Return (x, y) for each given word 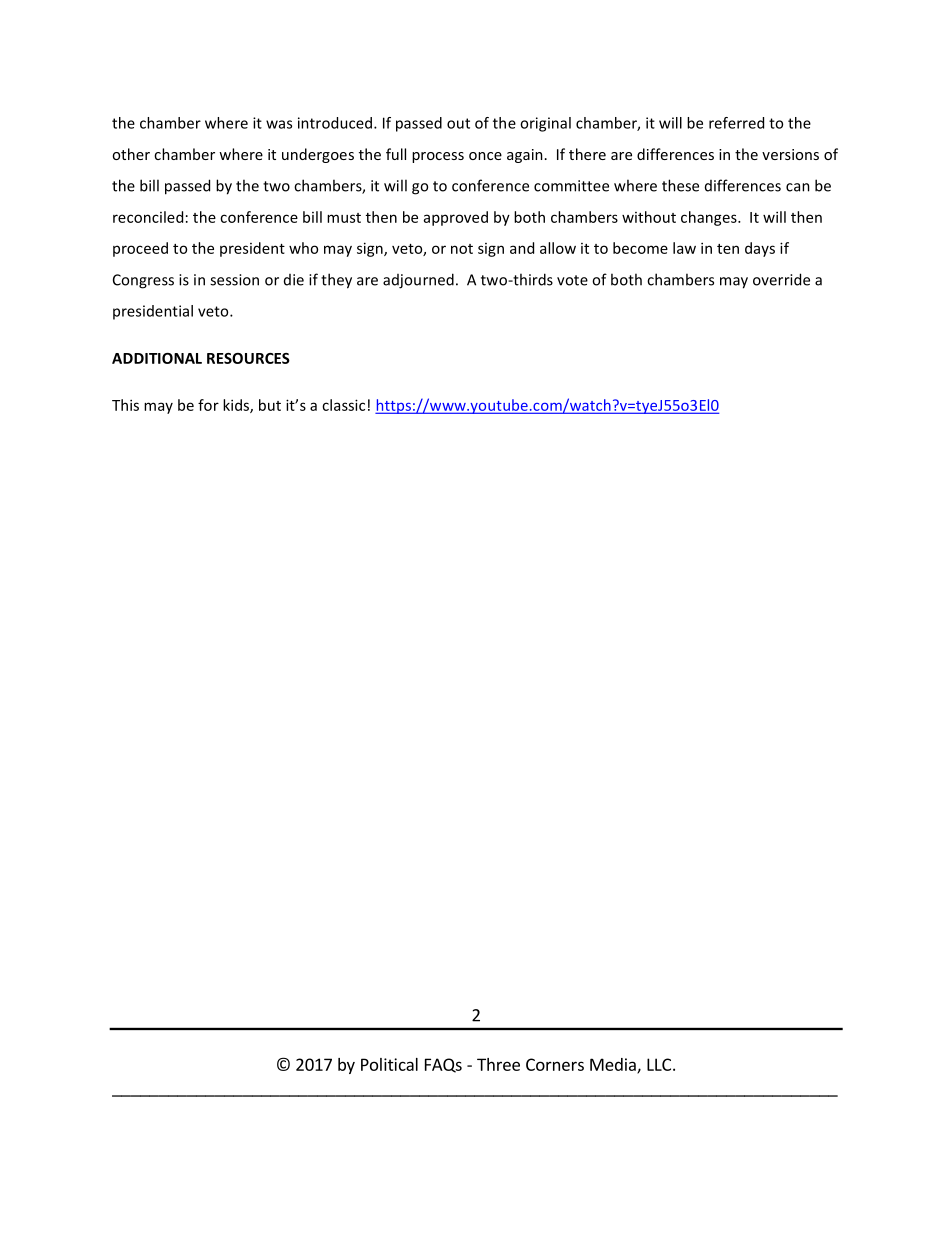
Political (389, 1064)
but (270, 405)
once (485, 156)
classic (343, 405)
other (131, 154)
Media (614, 1065)
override (781, 279)
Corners (555, 1064)
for (208, 405)
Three (498, 1064)
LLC (659, 1064)
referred (736, 123)
